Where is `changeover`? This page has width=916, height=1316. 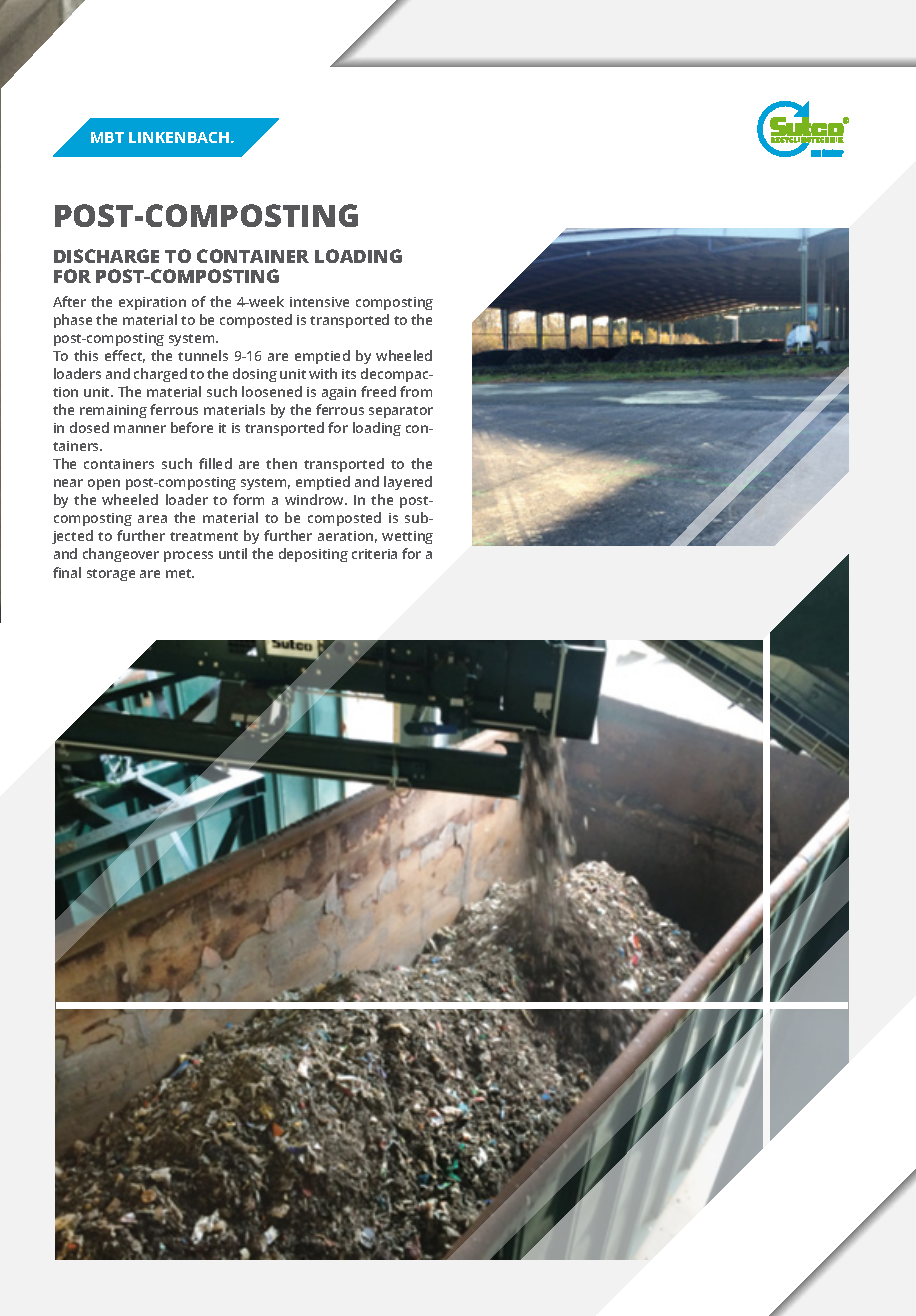 changeover is located at coordinates (121, 555).
